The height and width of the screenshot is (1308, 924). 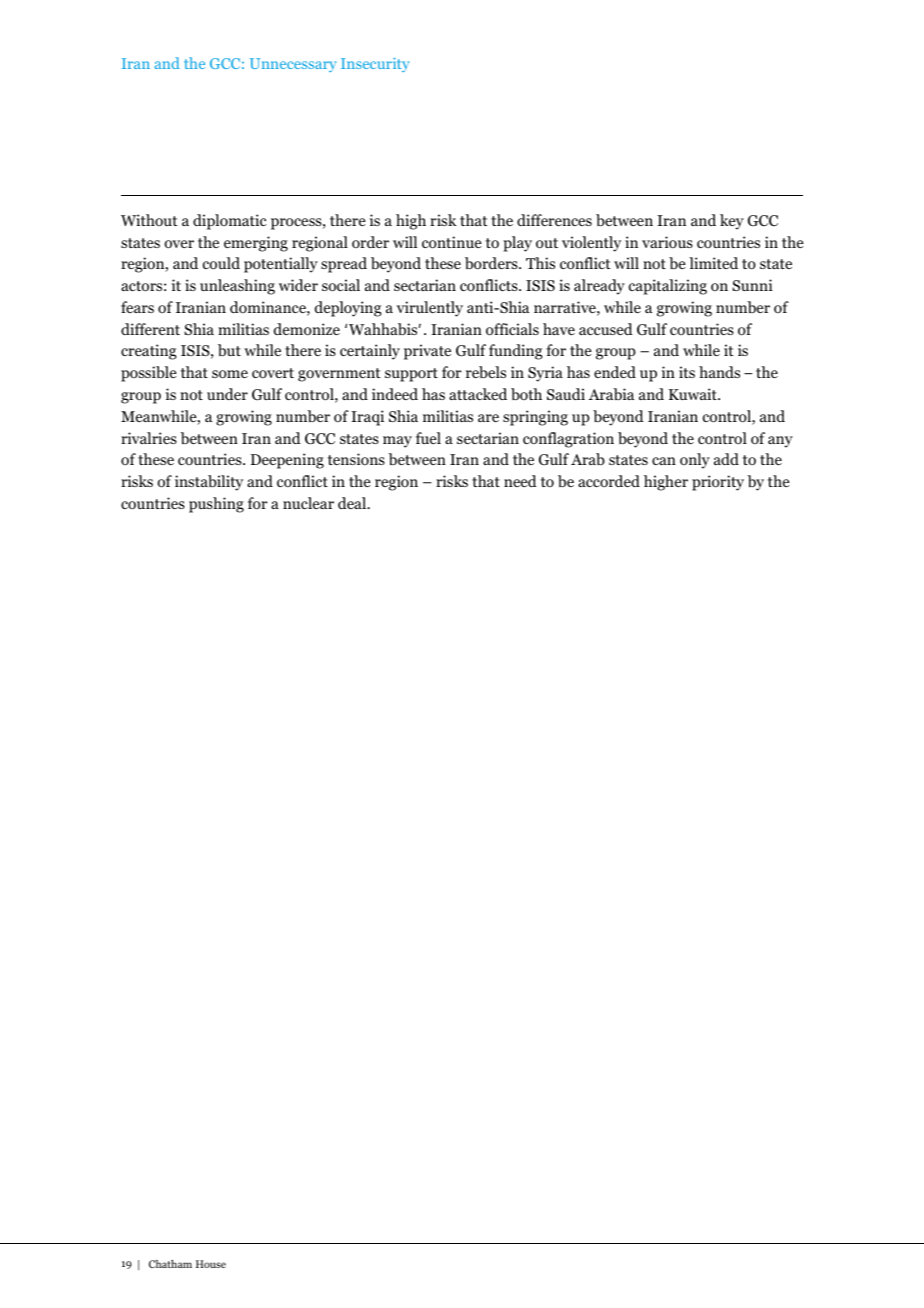 What do you see at coordinates (609, 481) in the screenshot?
I see `accorded` at bounding box center [609, 481].
